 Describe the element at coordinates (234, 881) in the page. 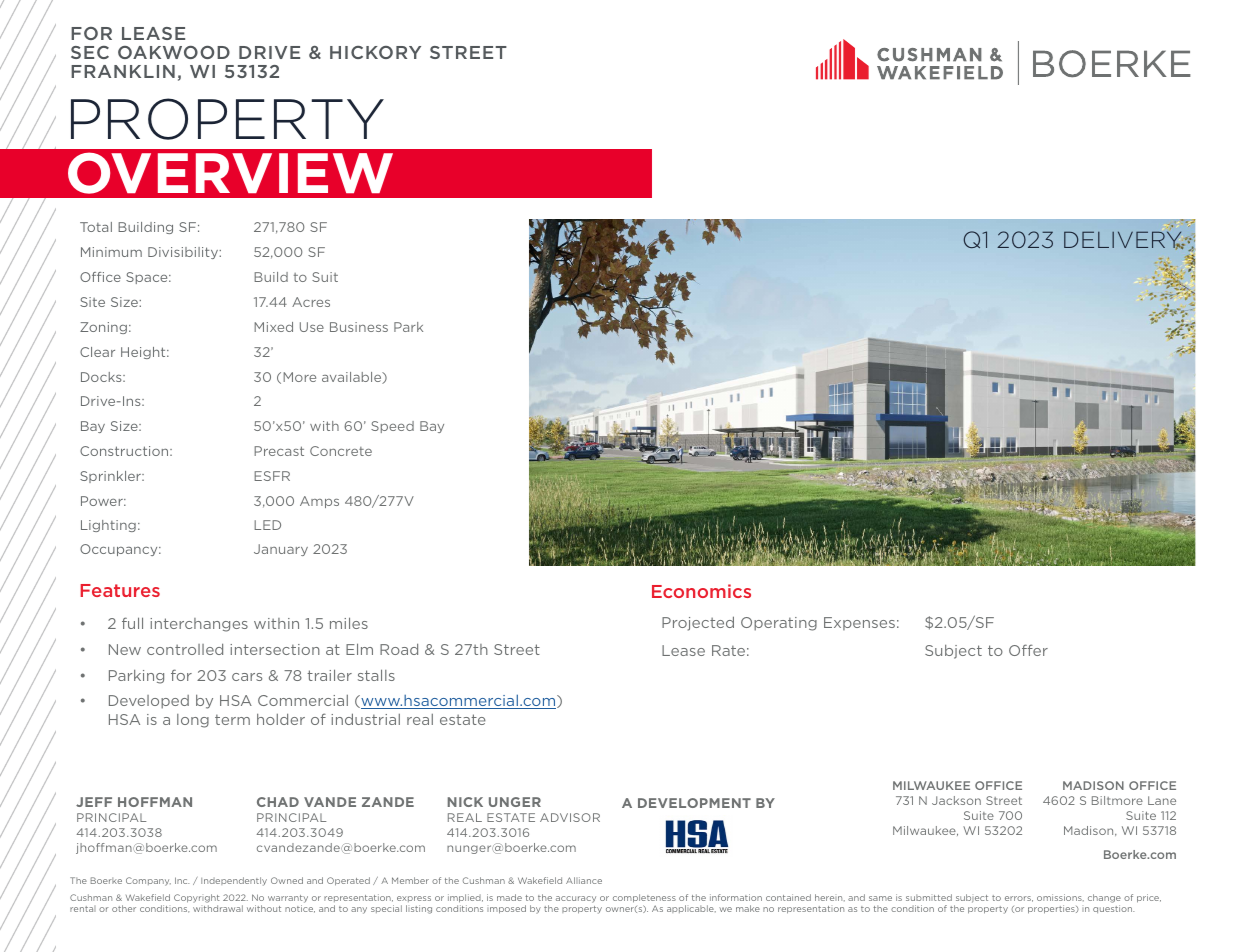

I see `Independently` at that location.
